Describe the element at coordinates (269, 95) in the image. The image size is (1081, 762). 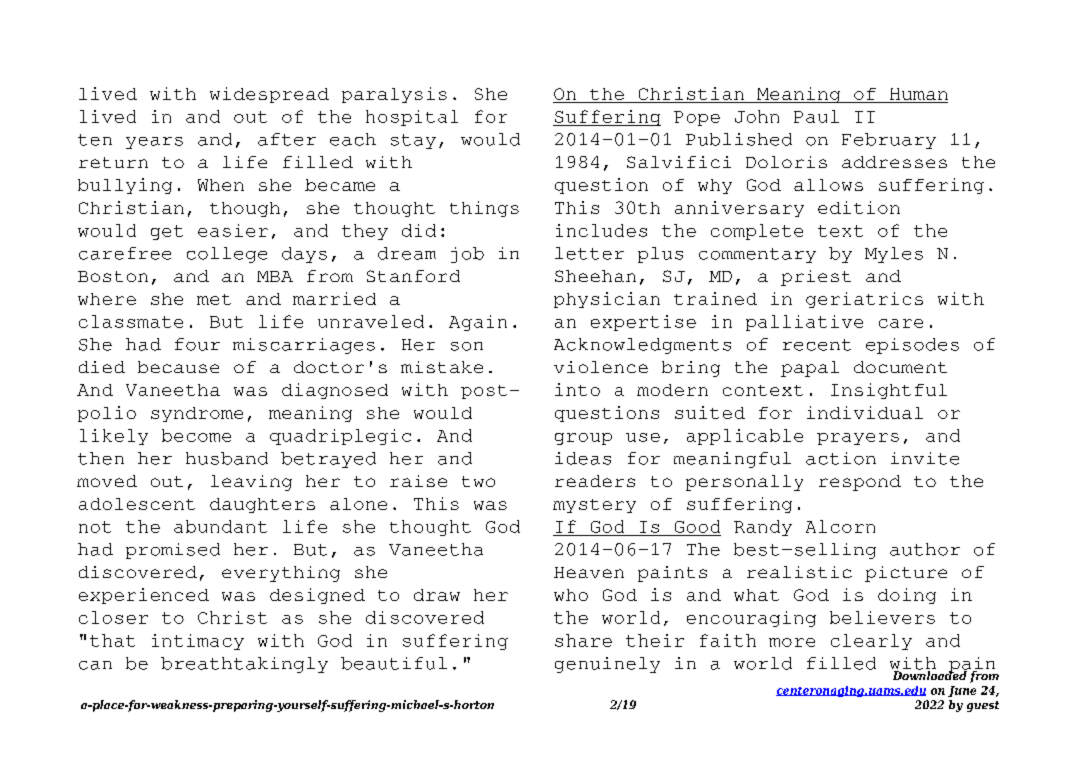
I see `widespread` at that location.
